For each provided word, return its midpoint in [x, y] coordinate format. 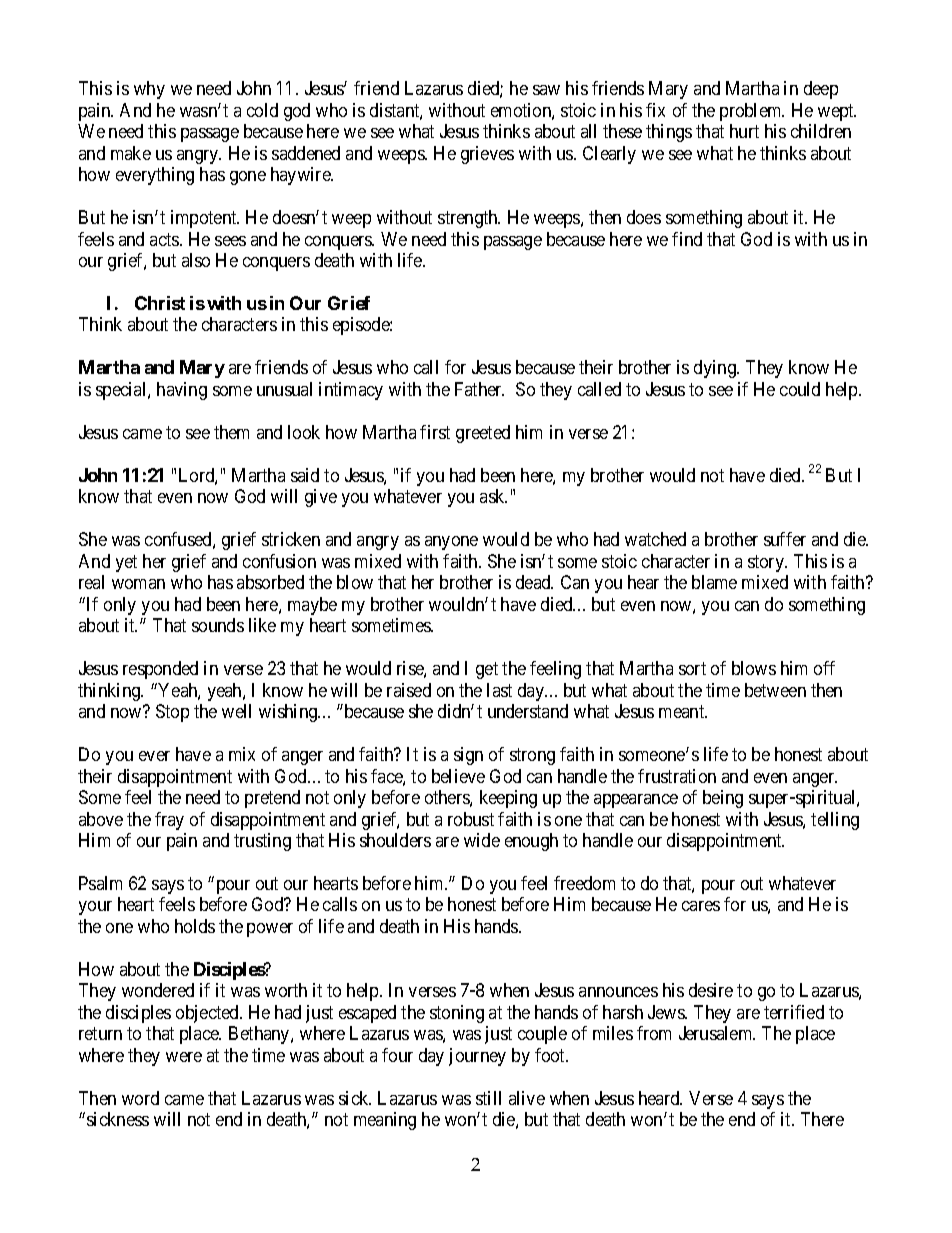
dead [534, 582]
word [140, 1098]
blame [714, 582]
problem [752, 112]
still [488, 1098]
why [149, 90]
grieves [487, 155]
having [182, 391]
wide [482, 840]
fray [169, 821]
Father [479, 389]
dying [716, 369]
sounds [218, 625]
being [723, 799]
